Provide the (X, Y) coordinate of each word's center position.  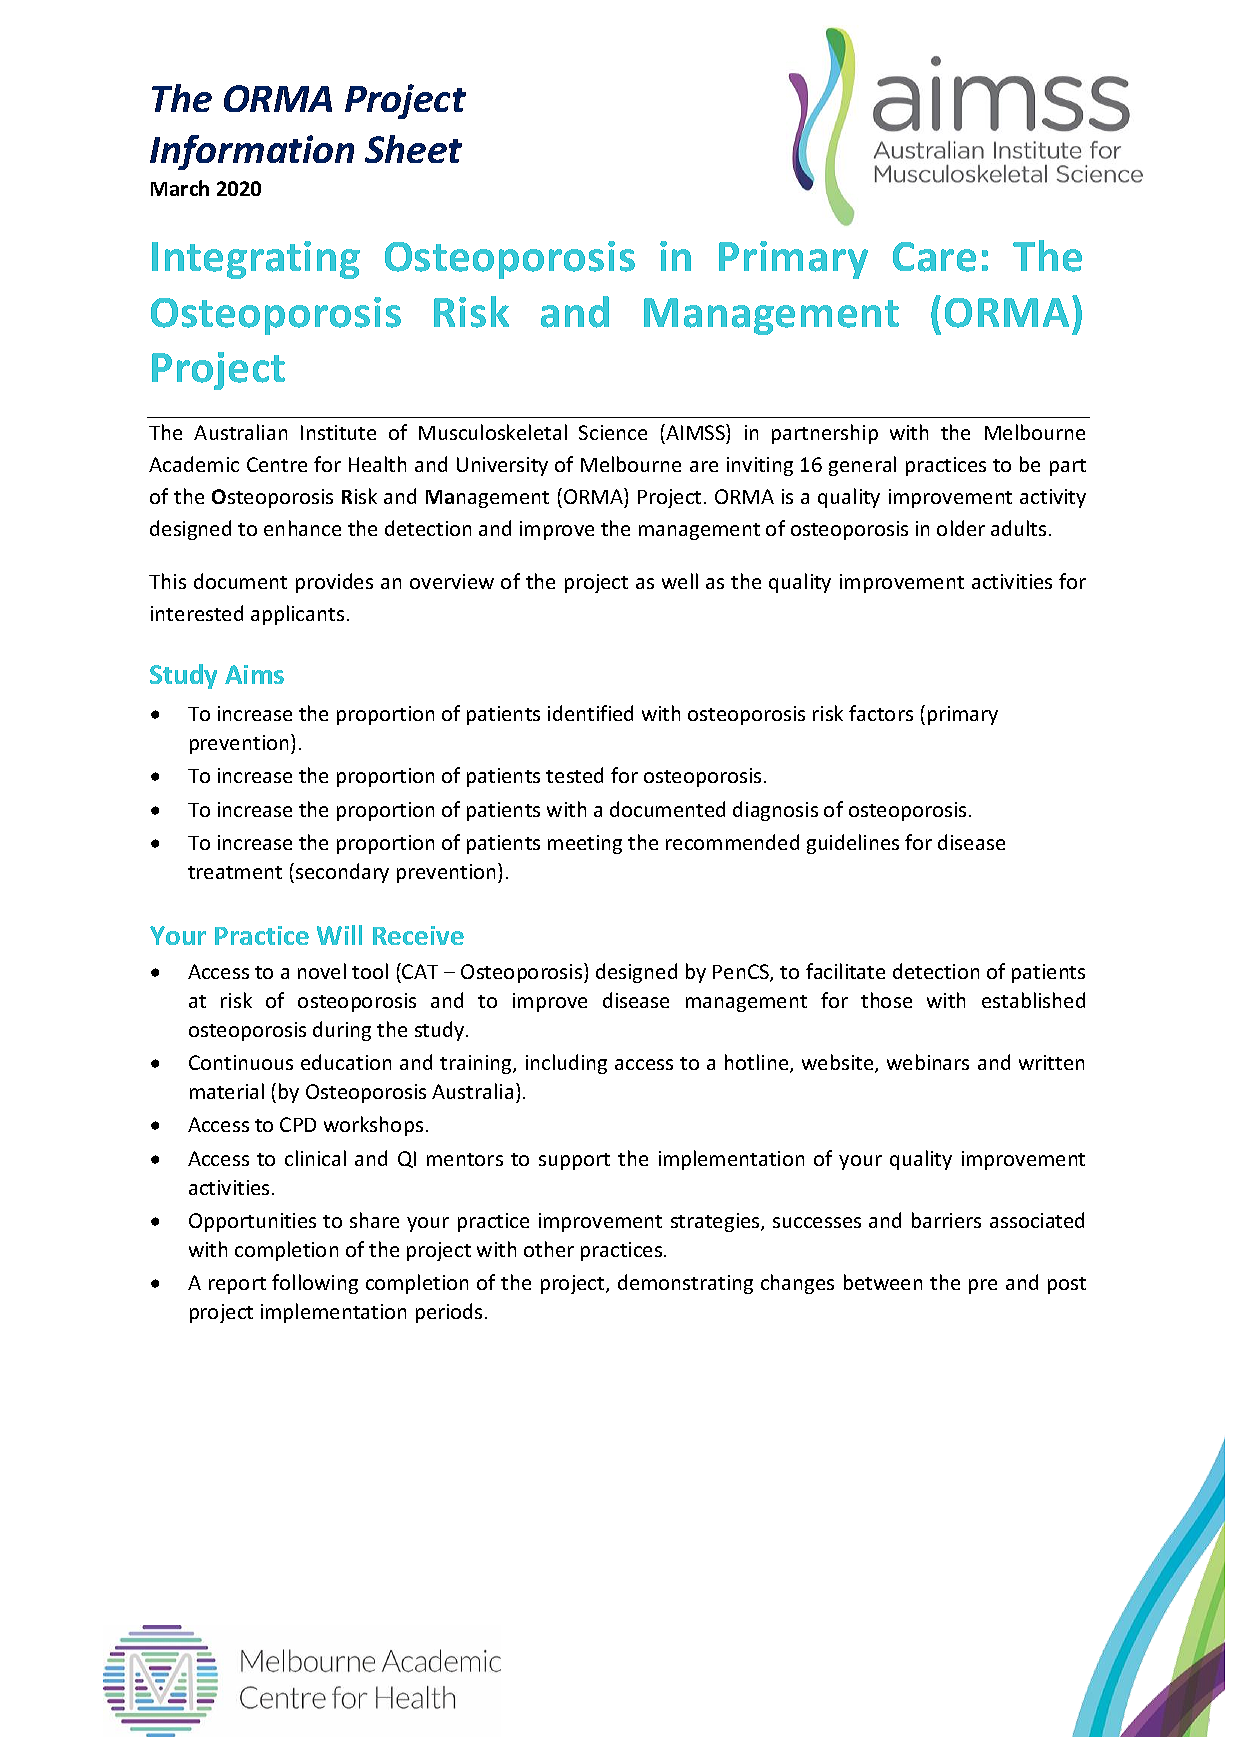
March (180, 188)
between (883, 1282)
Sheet (413, 149)
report (237, 1285)
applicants (297, 615)
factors (881, 713)
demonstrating (685, 1284)
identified (590, 713)
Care (934, 257)
